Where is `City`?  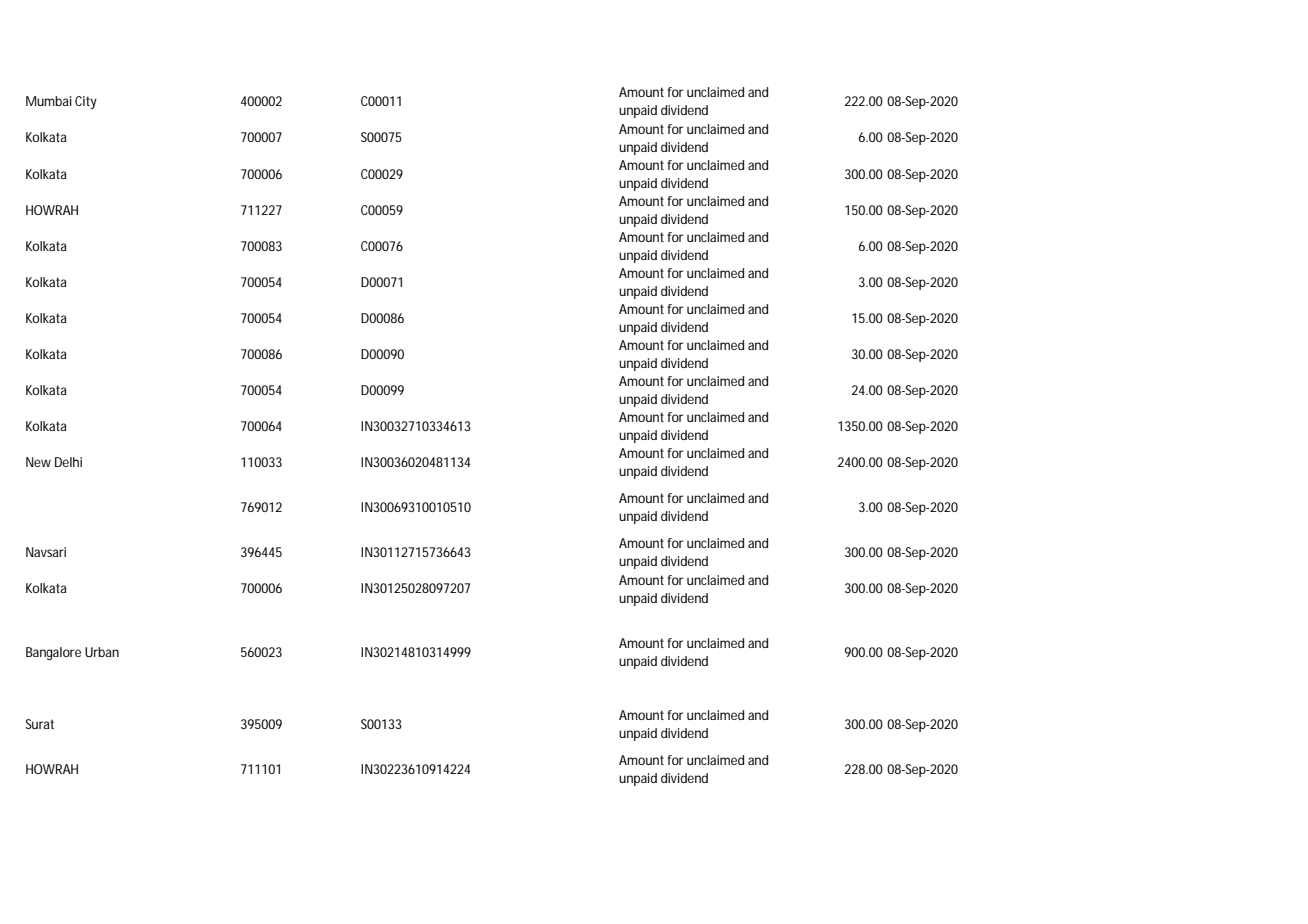
City is located at coordinates (86, 102).
